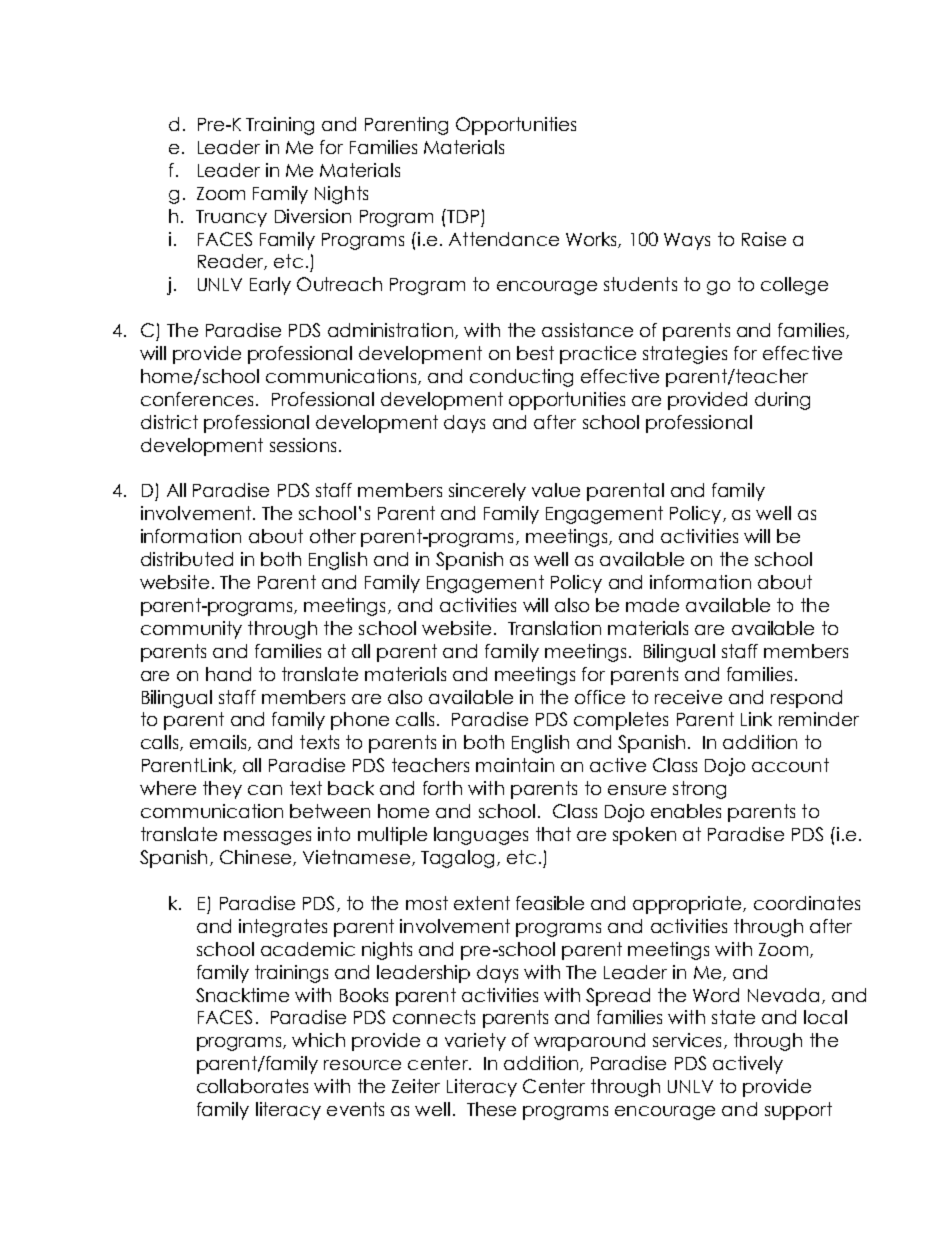  What do you see at coordinates (764, 239) in the document?
I see `Raise` at bounding box center [764, 239].
